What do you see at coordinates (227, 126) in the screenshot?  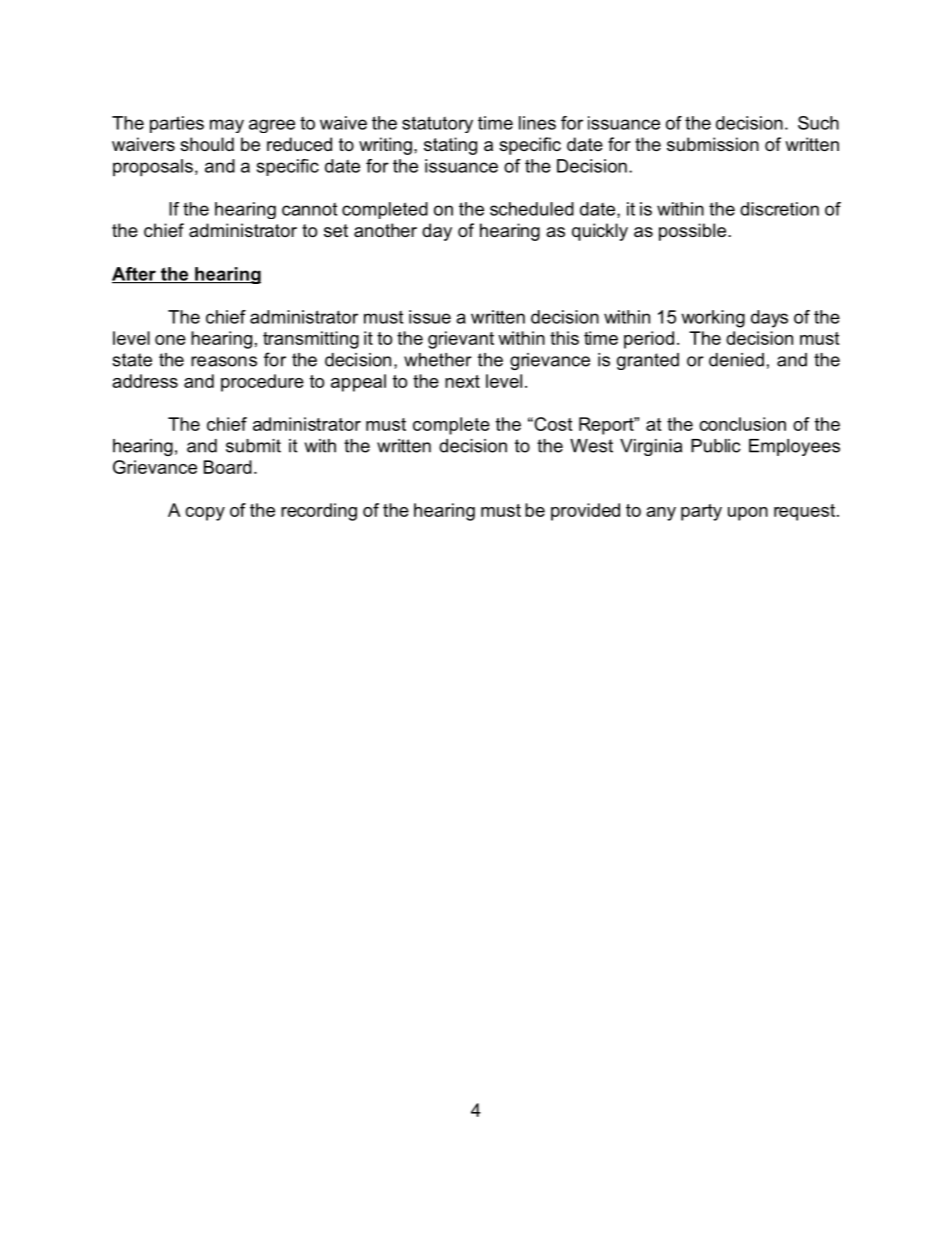 I see `may` at bounding box center [227, 126].
